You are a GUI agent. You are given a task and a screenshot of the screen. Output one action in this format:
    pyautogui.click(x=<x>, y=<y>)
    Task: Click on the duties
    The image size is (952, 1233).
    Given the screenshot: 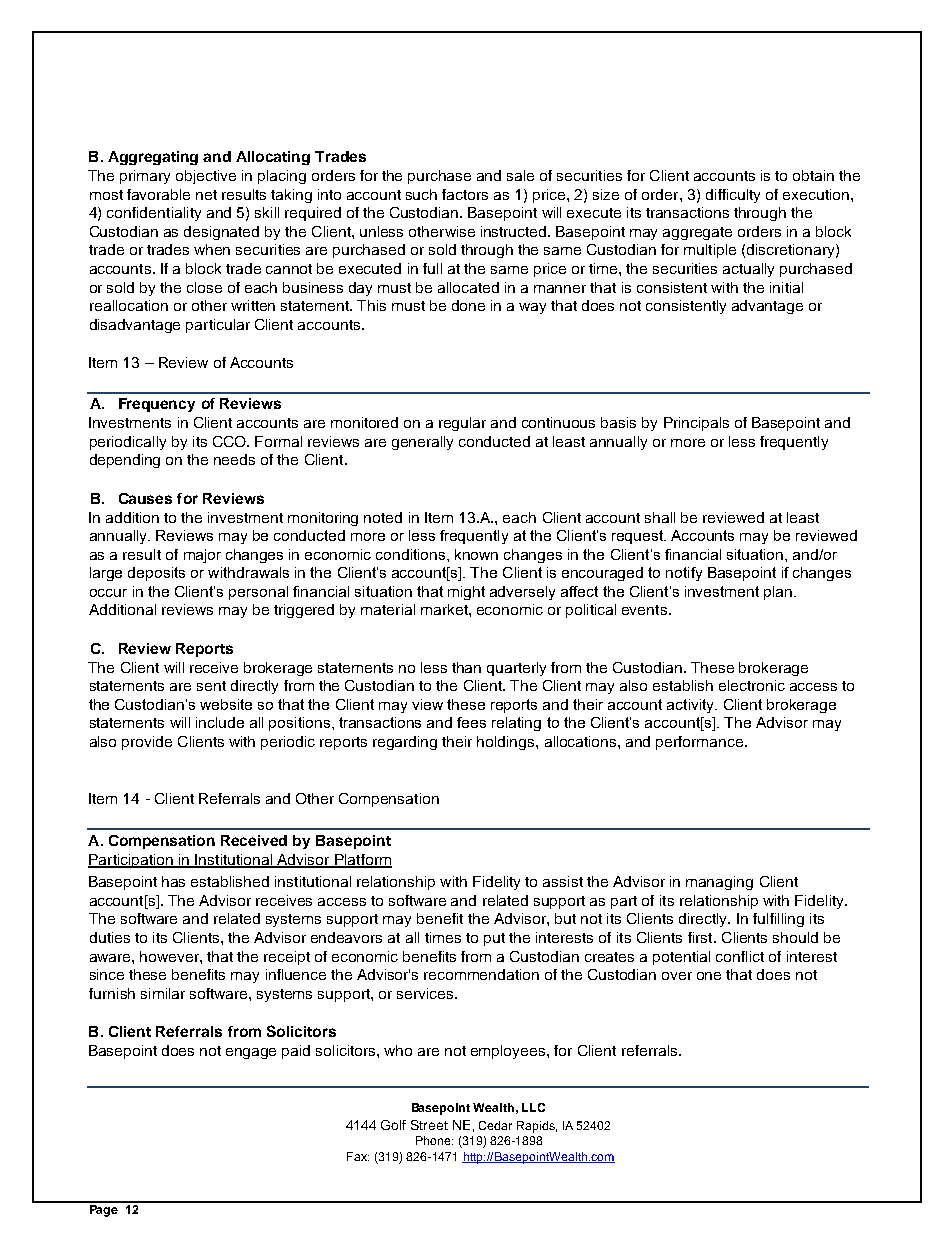 What is the action you would take?
    pyautogui.click(x=110, y=937)
